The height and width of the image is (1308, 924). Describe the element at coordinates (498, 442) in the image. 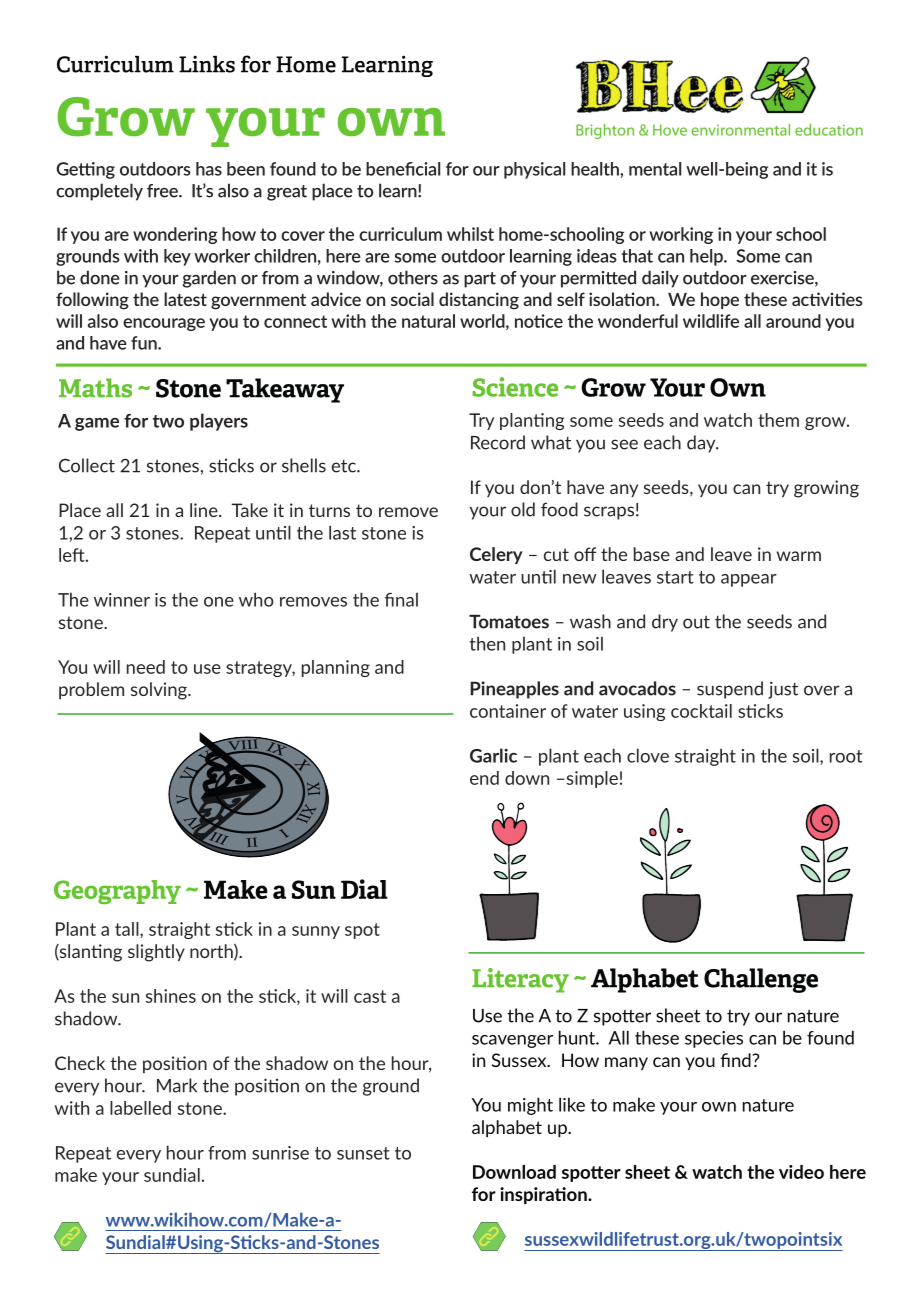

I see `Record` at that location.
